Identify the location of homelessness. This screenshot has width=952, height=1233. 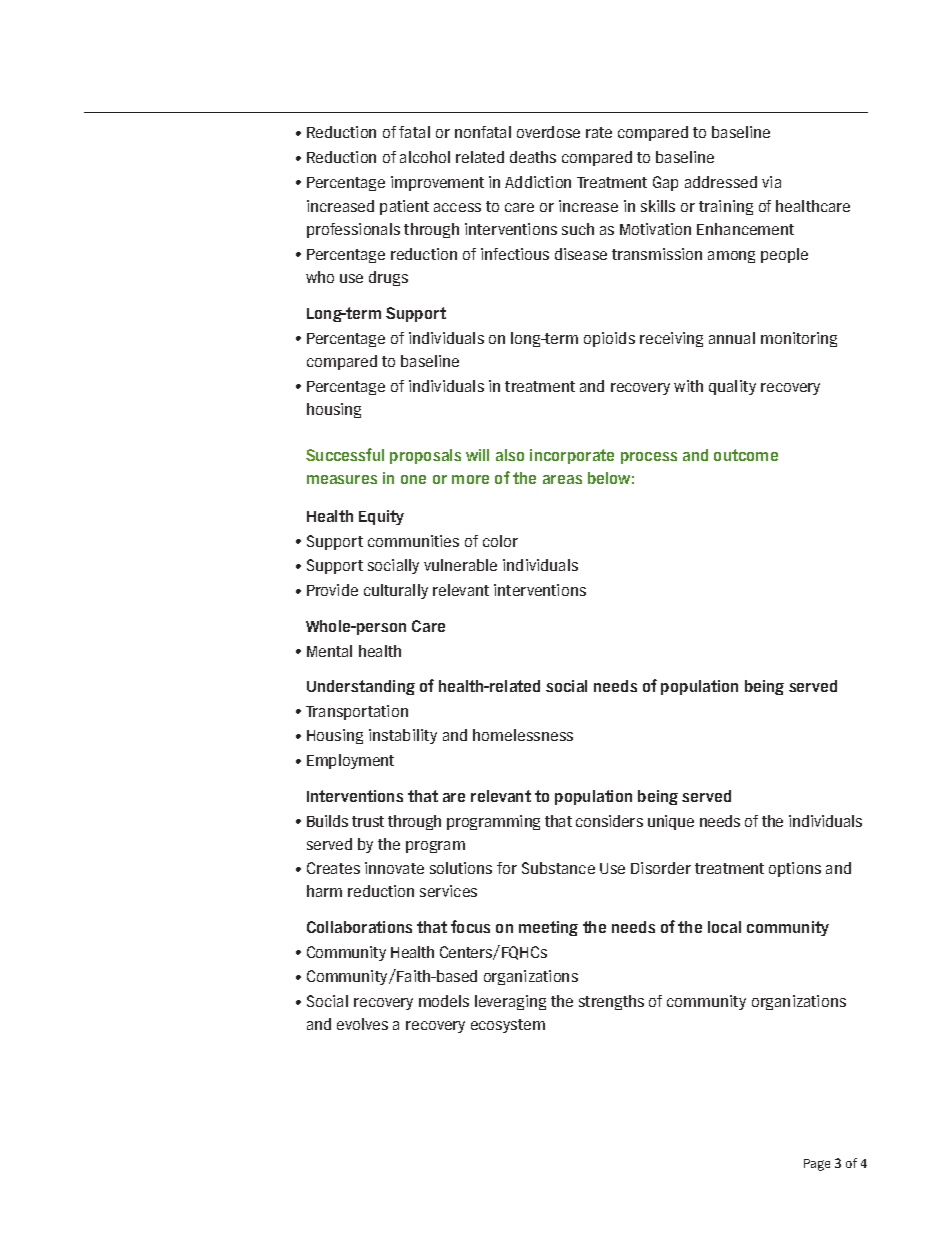
(523, 735).
